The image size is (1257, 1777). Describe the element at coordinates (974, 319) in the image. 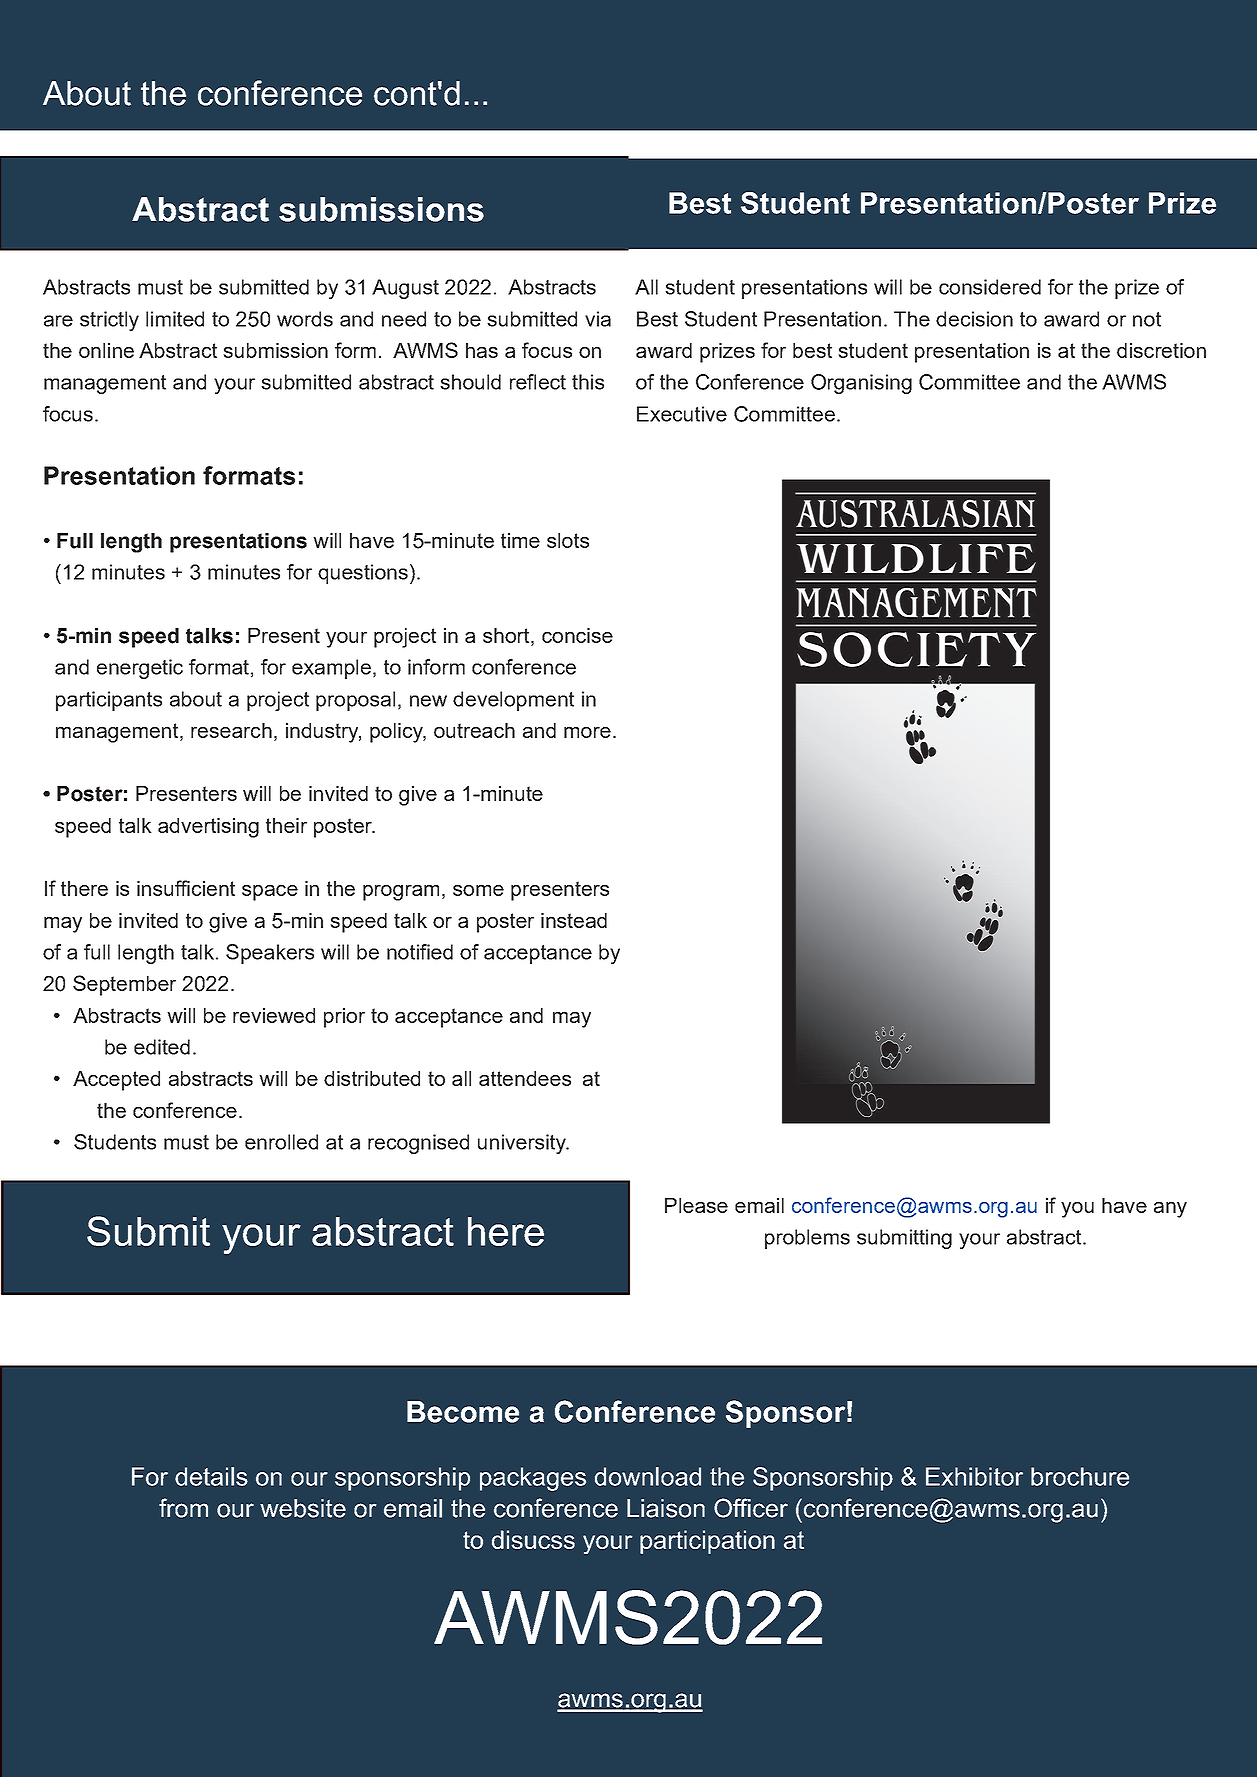

I see `decision` at that location.
